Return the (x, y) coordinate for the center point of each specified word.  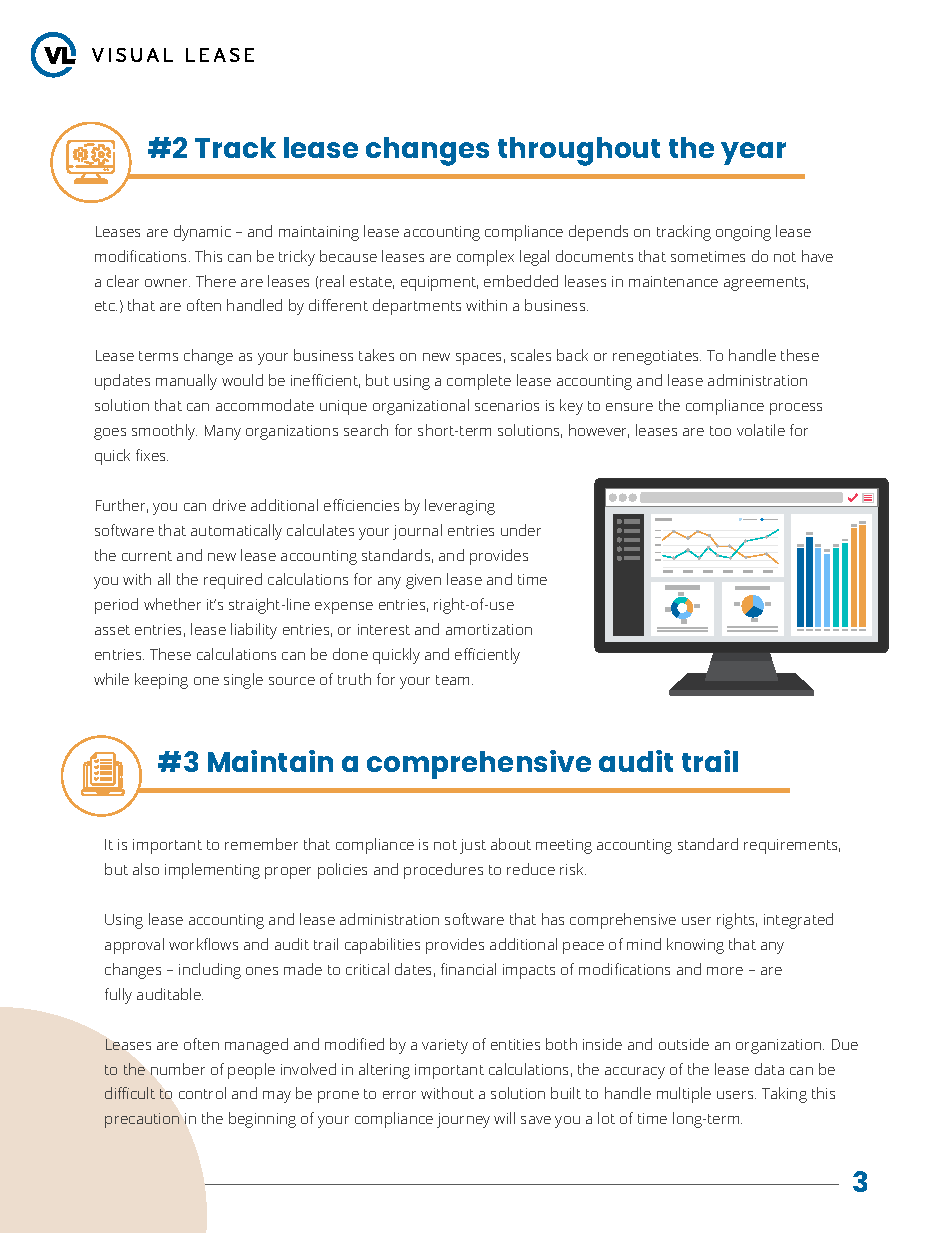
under (521, 530)
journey (463, 1120)
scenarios (507, 405)
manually (186, 382)
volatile (761, 430)
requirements (792, 846)
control (202, 1093)
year (753, 153)
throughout (579, 151)
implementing (212, 871)
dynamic (202, 233)
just (473, 846)
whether (172, 604)
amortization (489, 629)
